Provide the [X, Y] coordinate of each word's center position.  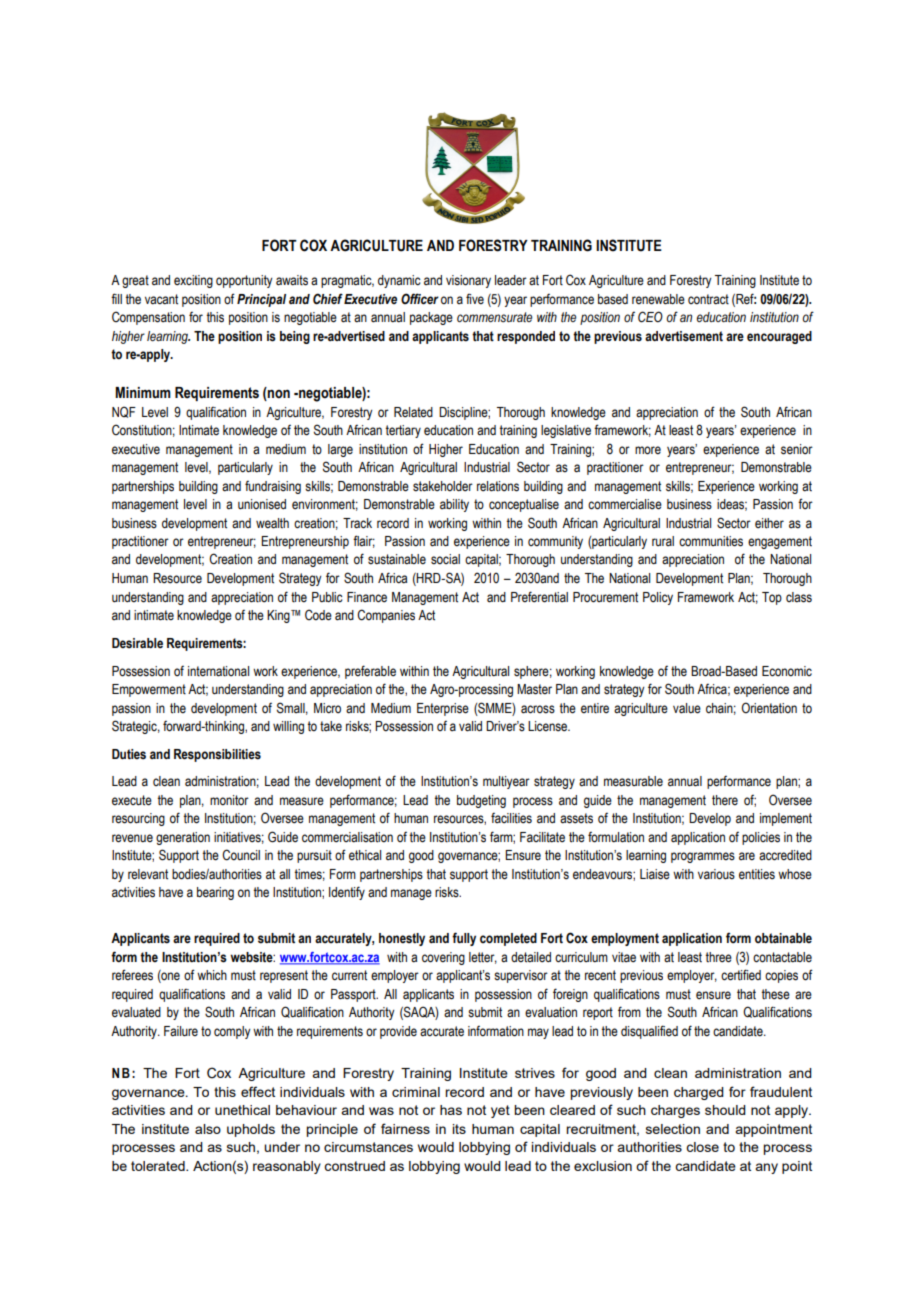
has [451, 1110]
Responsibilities [217, 755]
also [208, 1129]
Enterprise [443, 709]
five [475, 299]
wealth [272, 523]
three [718, 957]
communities [711, 541]
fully [464, 939]
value [687, 708]
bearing [215, 893]
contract [708, 299]
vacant [161, 299]
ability [454, 505]
